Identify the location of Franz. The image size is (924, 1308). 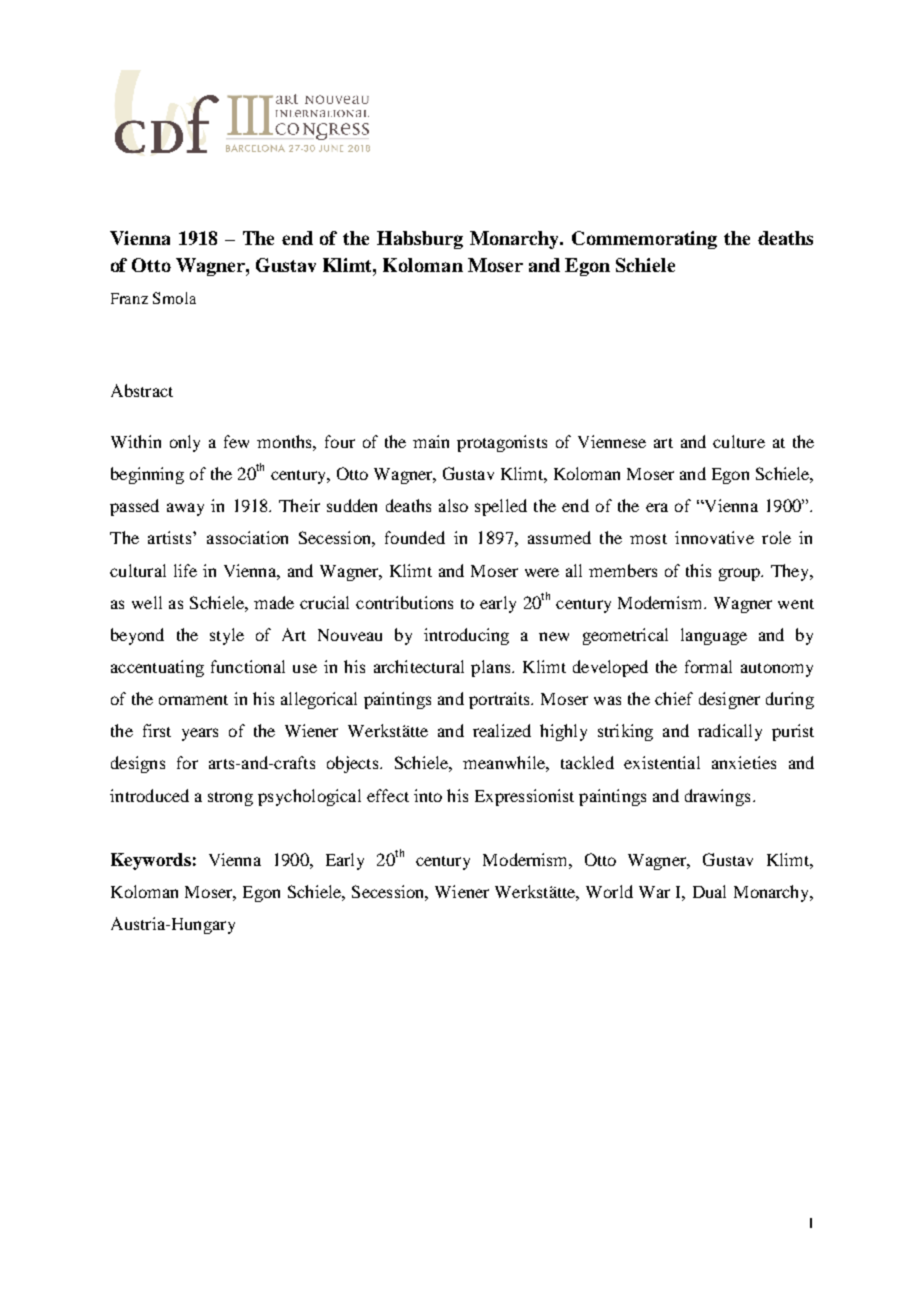
(129, 298).
